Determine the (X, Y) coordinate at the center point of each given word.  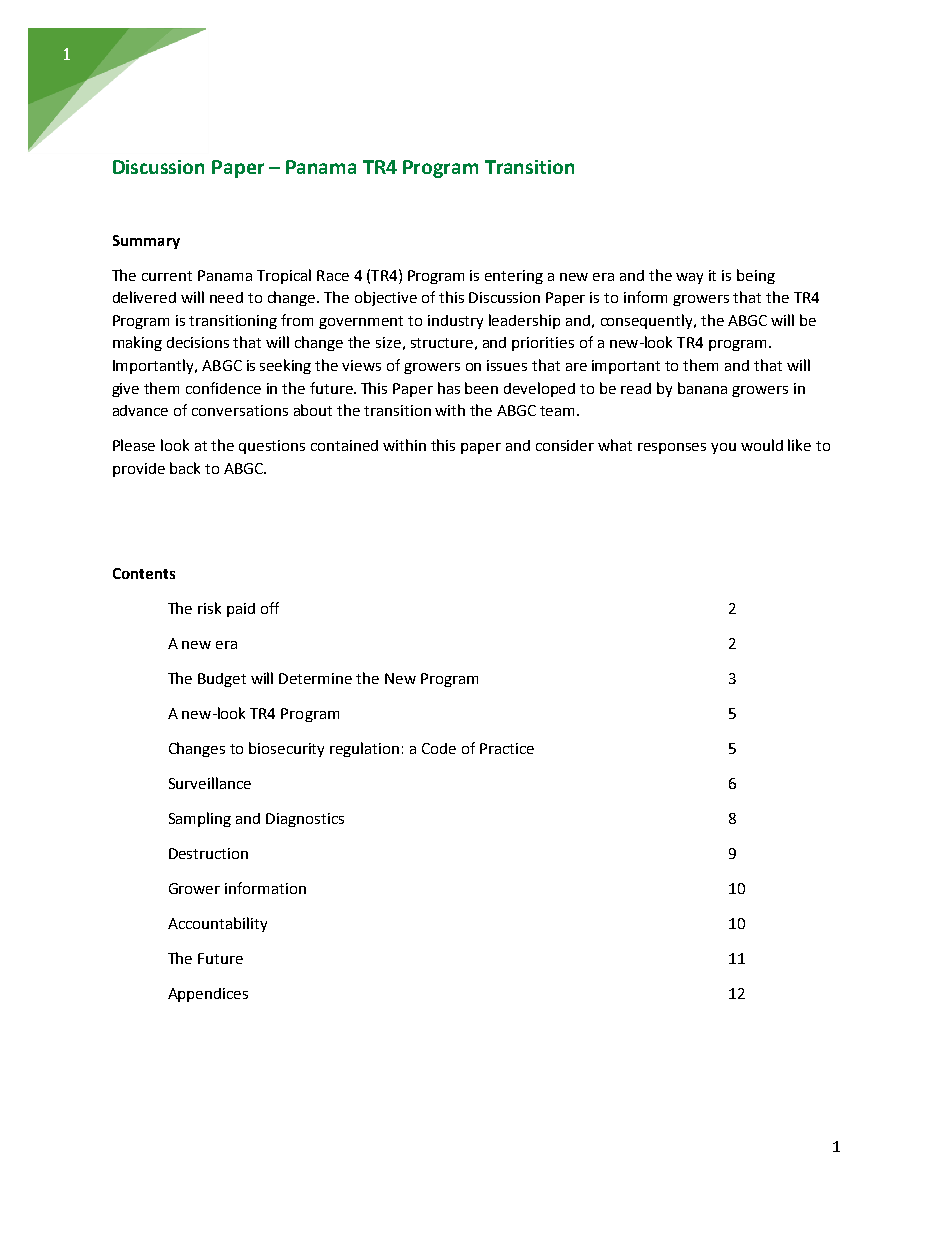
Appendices (208, 995)
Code (439, 748)
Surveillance (210, 783)
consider (565, 445)
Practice (507, 748)
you (723, 448)
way (689, 278)
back (185, 468)
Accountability (217, 924)
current (167, 276)
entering (514, 277)
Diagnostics (305, 820)
